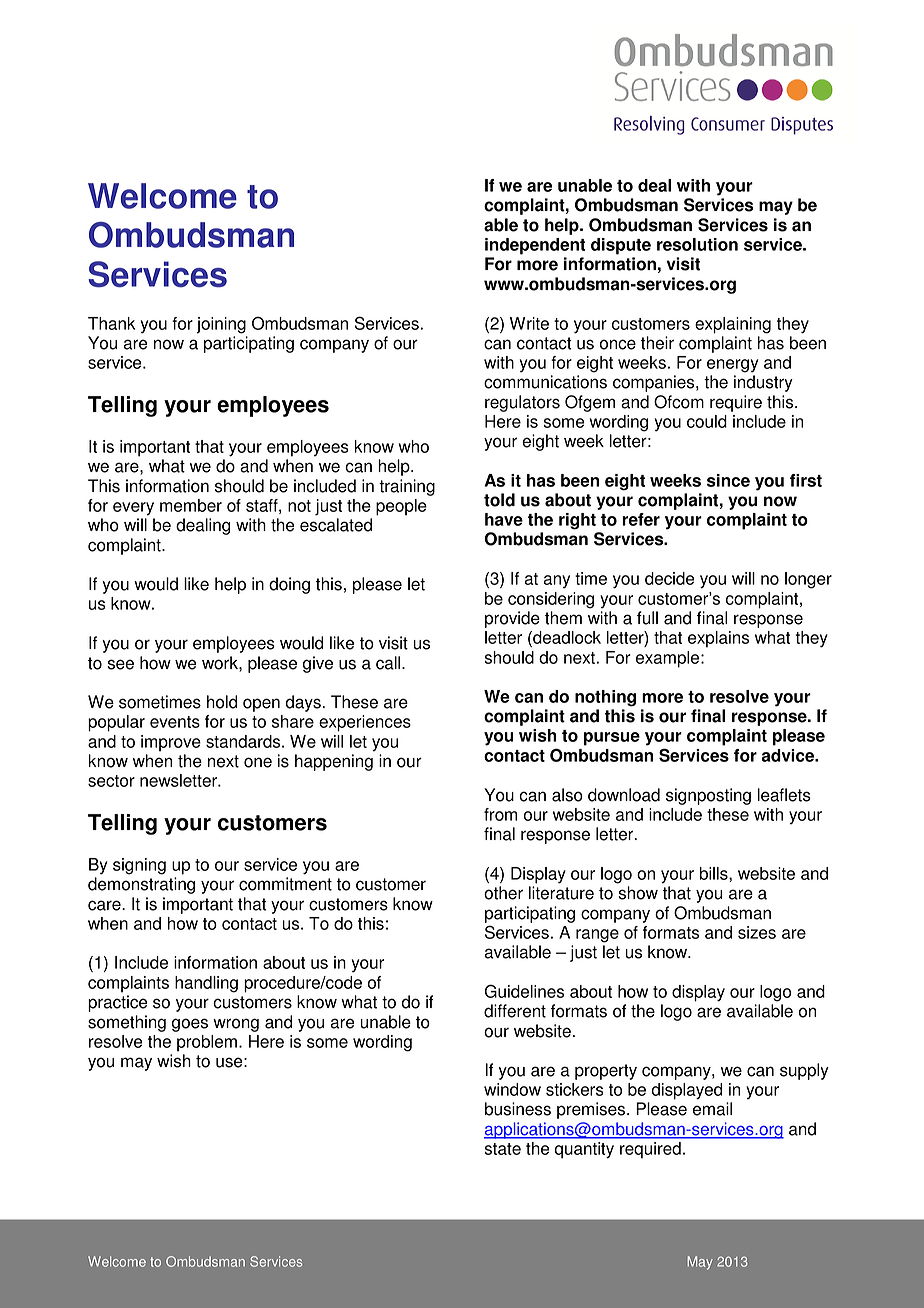 The image size is (924, 1308). Describe the element at coordinates (222, 702) in the document. I see `hold` at that location.
